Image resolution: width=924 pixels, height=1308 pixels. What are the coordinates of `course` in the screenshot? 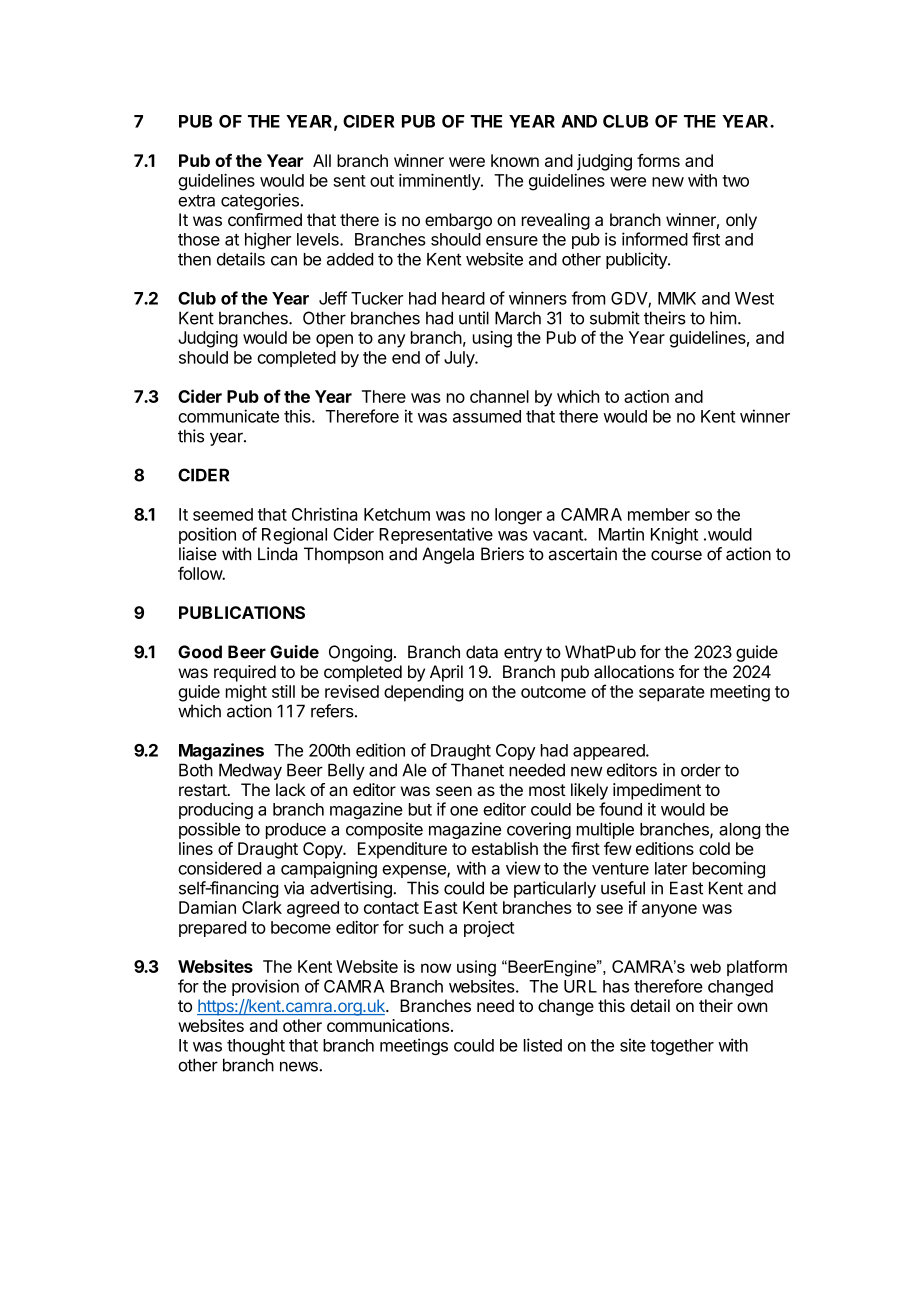 It's located at (676, 555).
